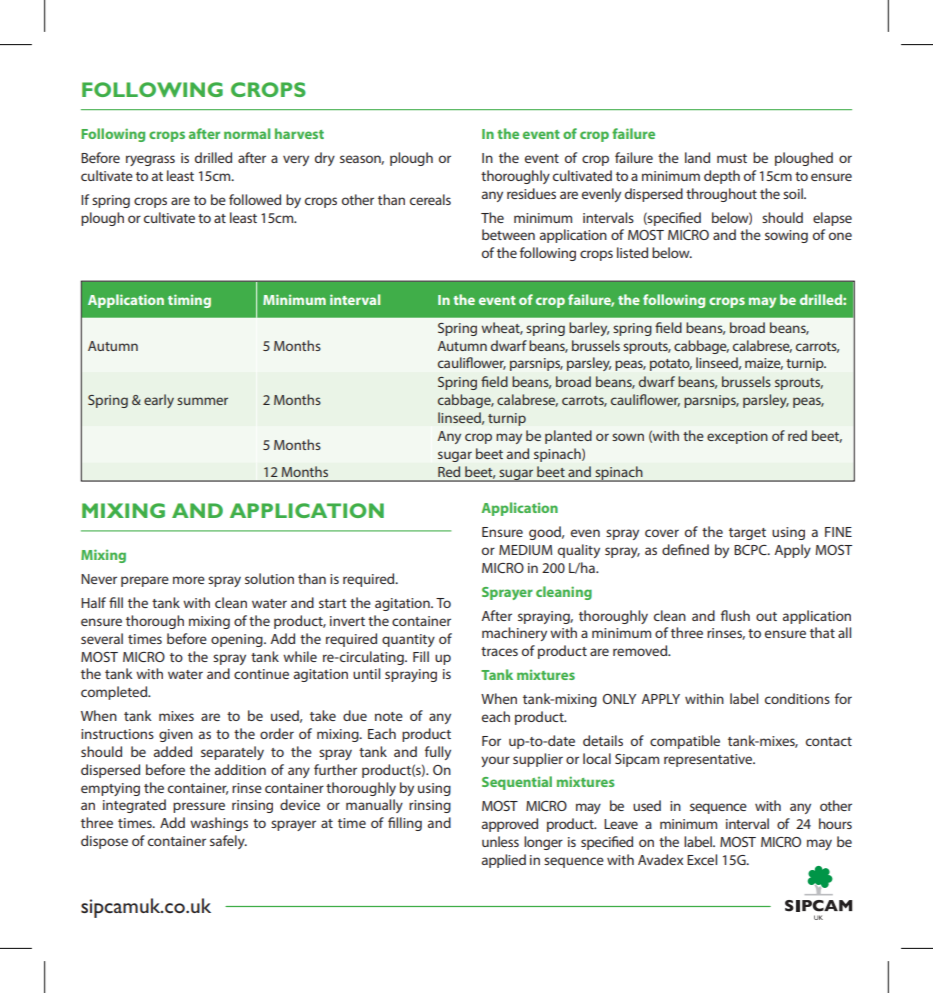 The height and width of the screenshot is (993, 933). What do you see at coordinates (735, 615) in the screenshot?
I see `flush` at bounding box center [735, 615].
